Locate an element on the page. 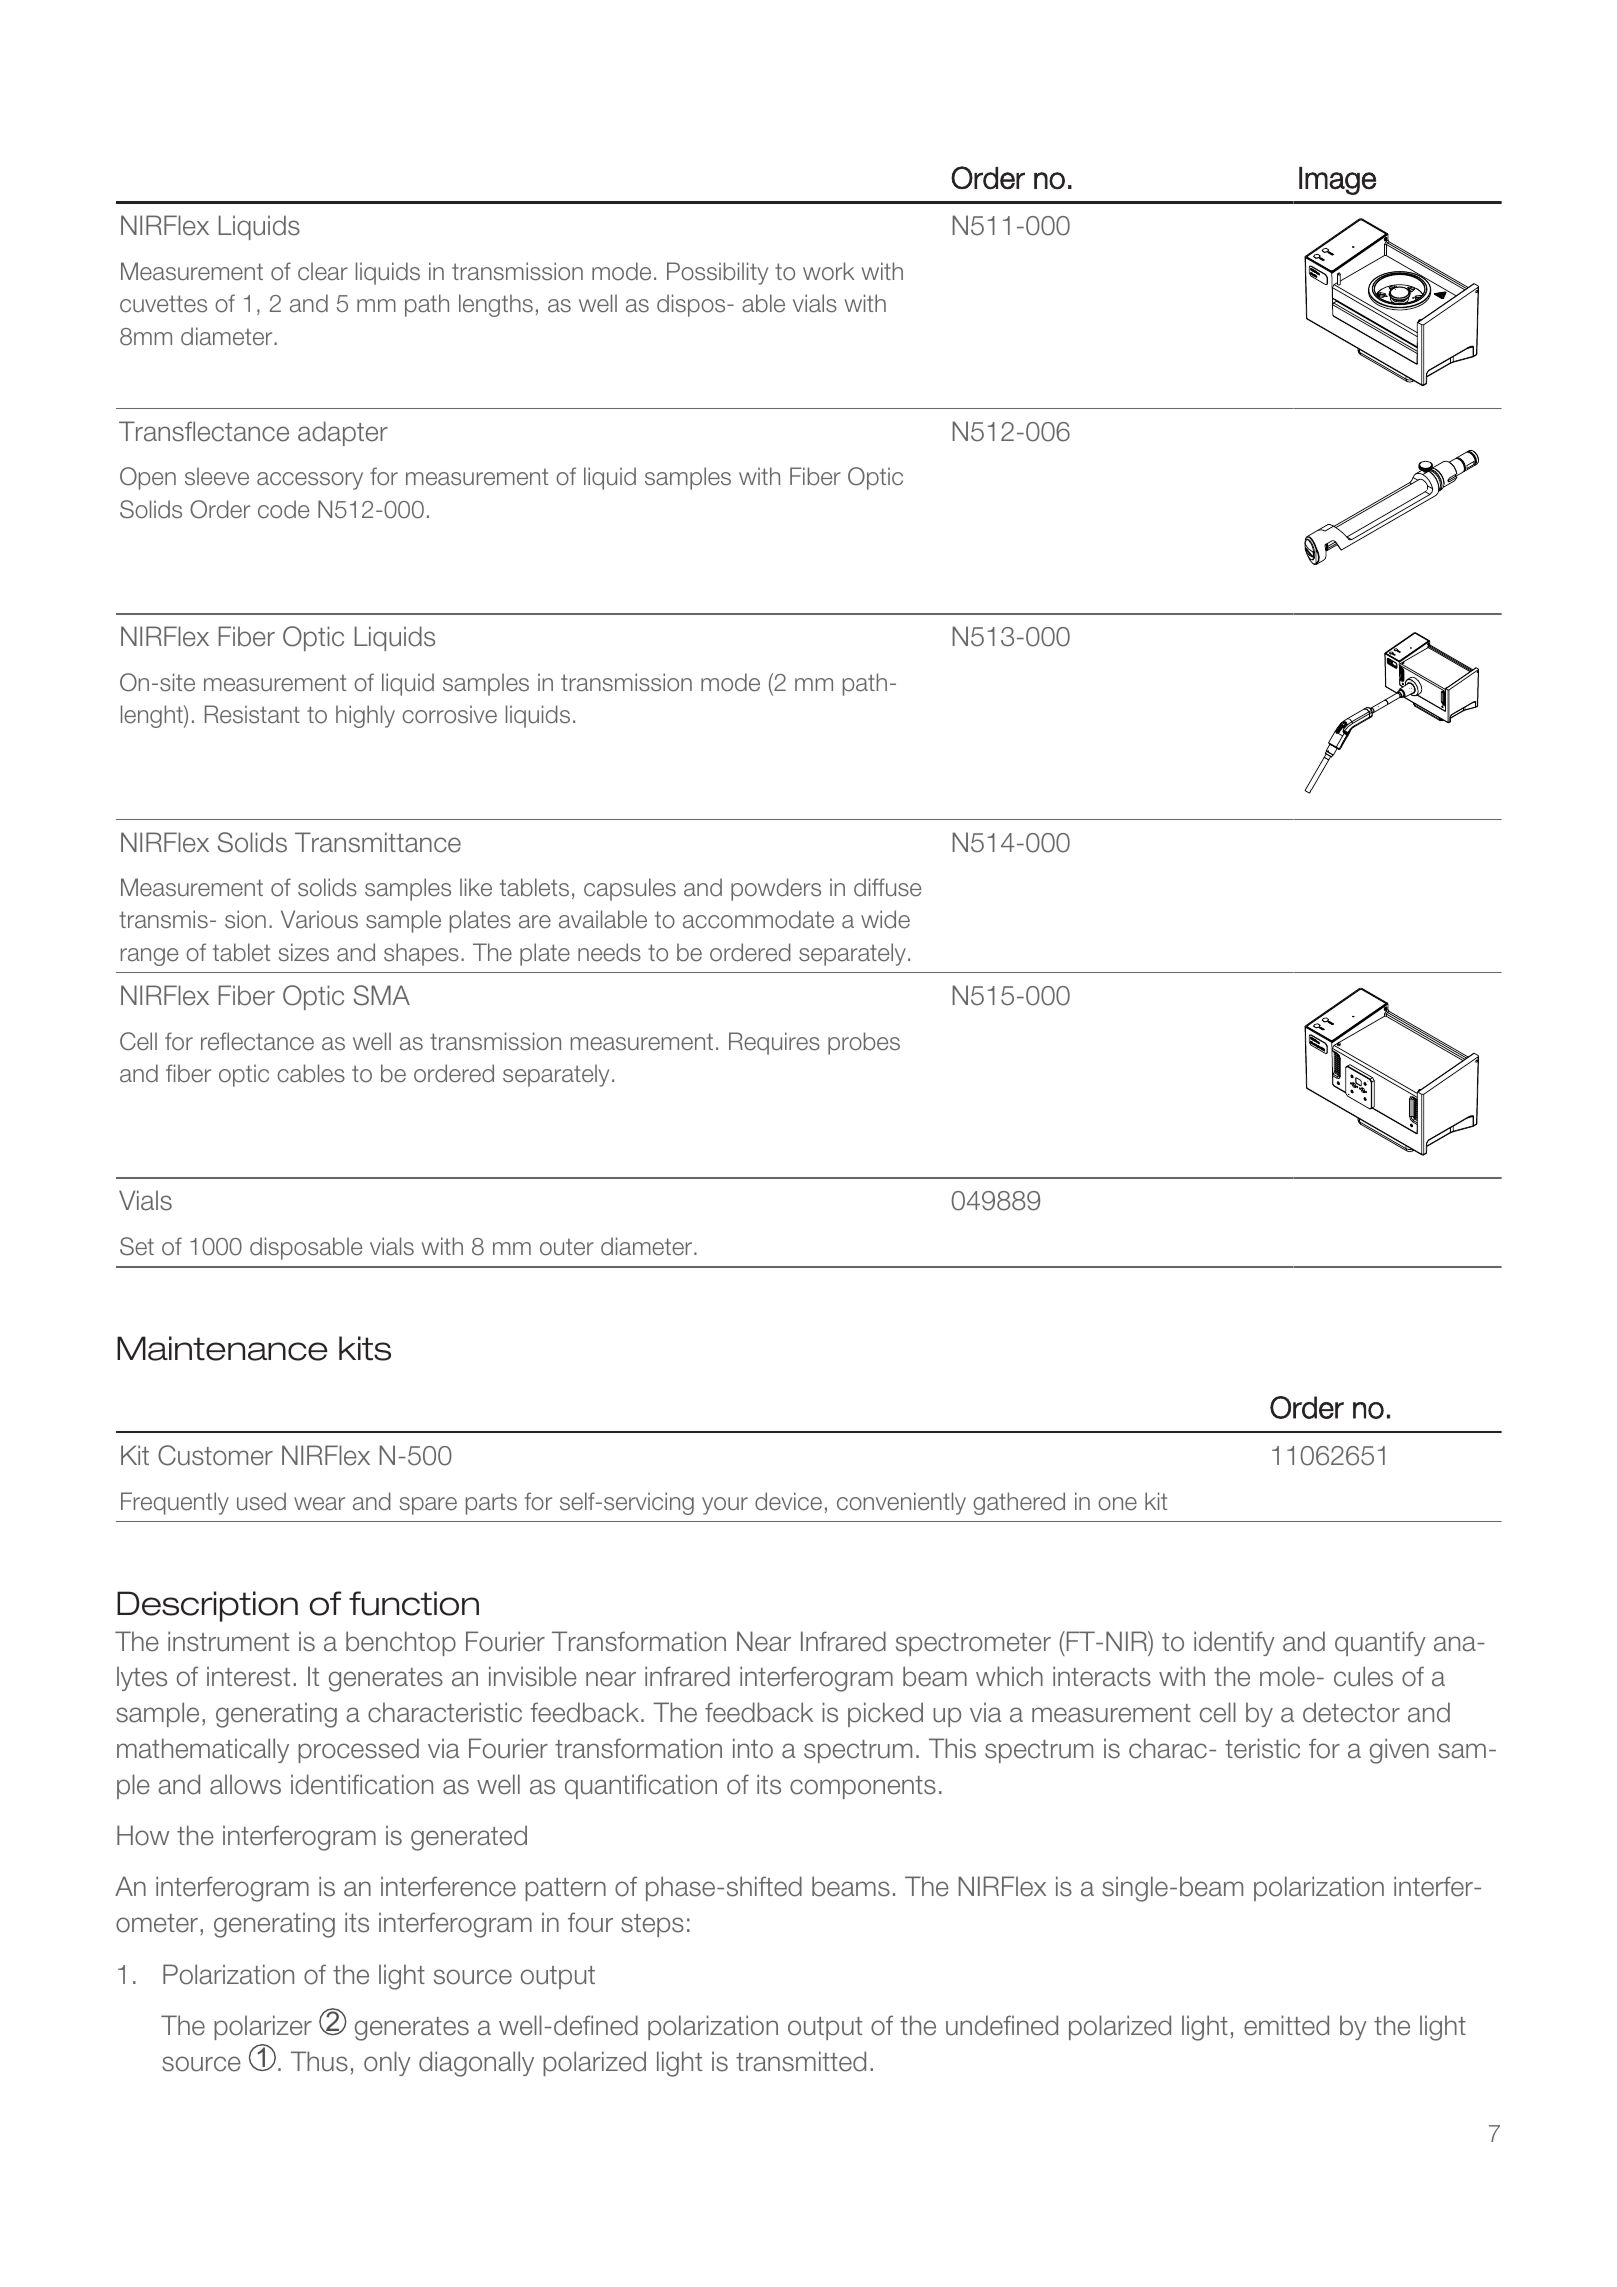  identify is located at coordinates (1234, 1643).
